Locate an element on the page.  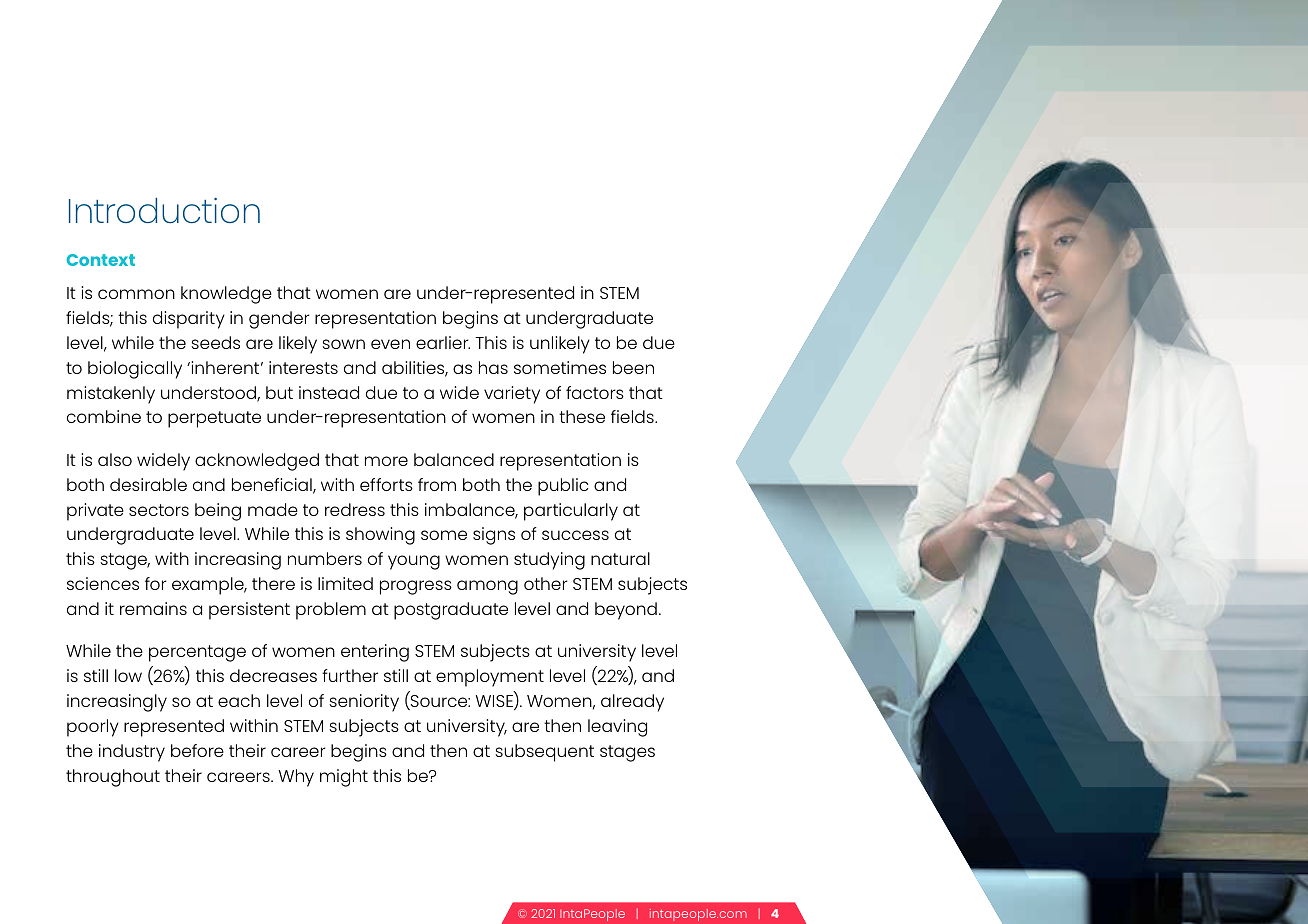
these is located at coordinates (582, 416).
